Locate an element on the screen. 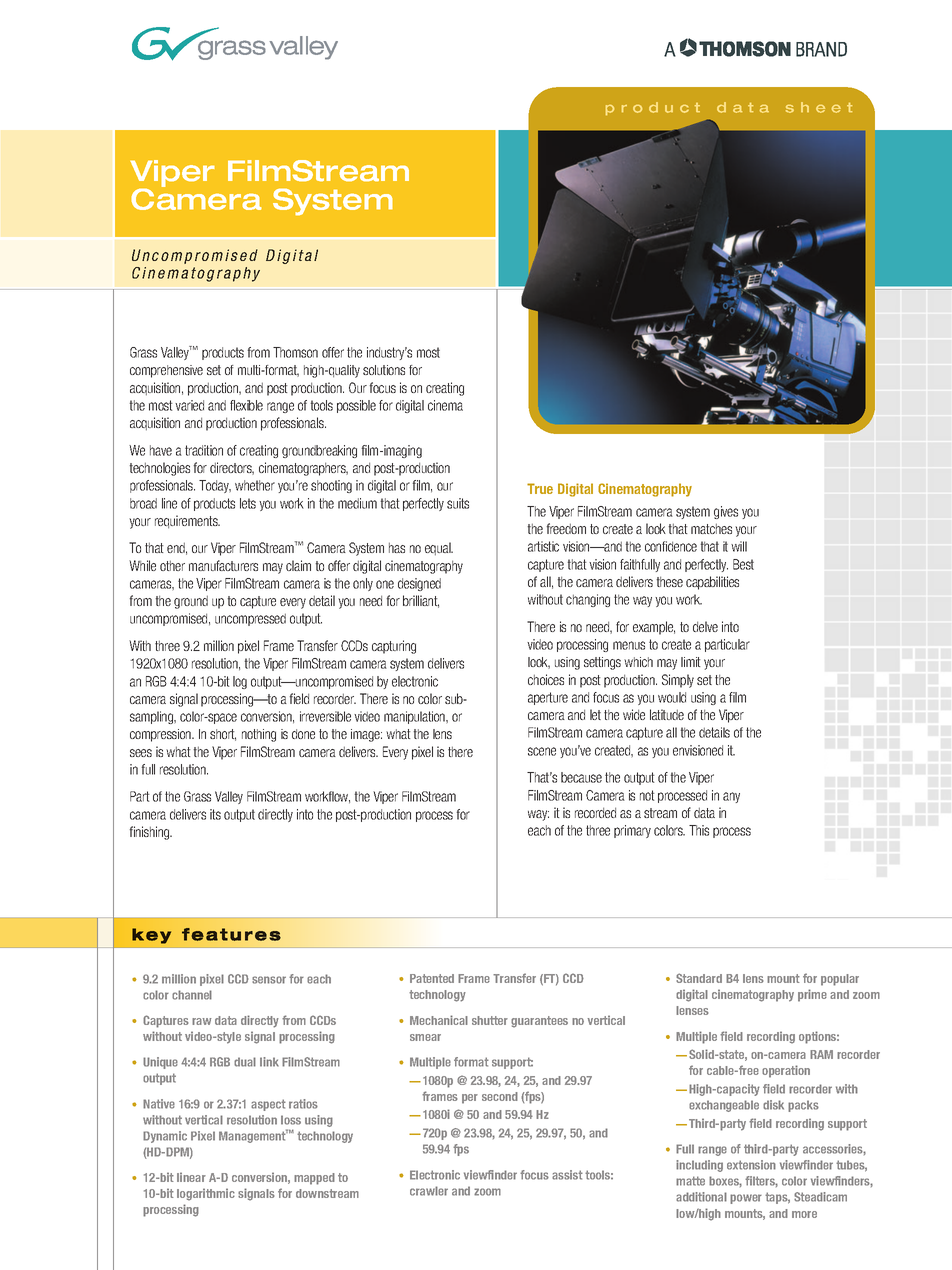 The height and width of the screenshot is (1270, 952). scene is located at coordinates (542, 751).
